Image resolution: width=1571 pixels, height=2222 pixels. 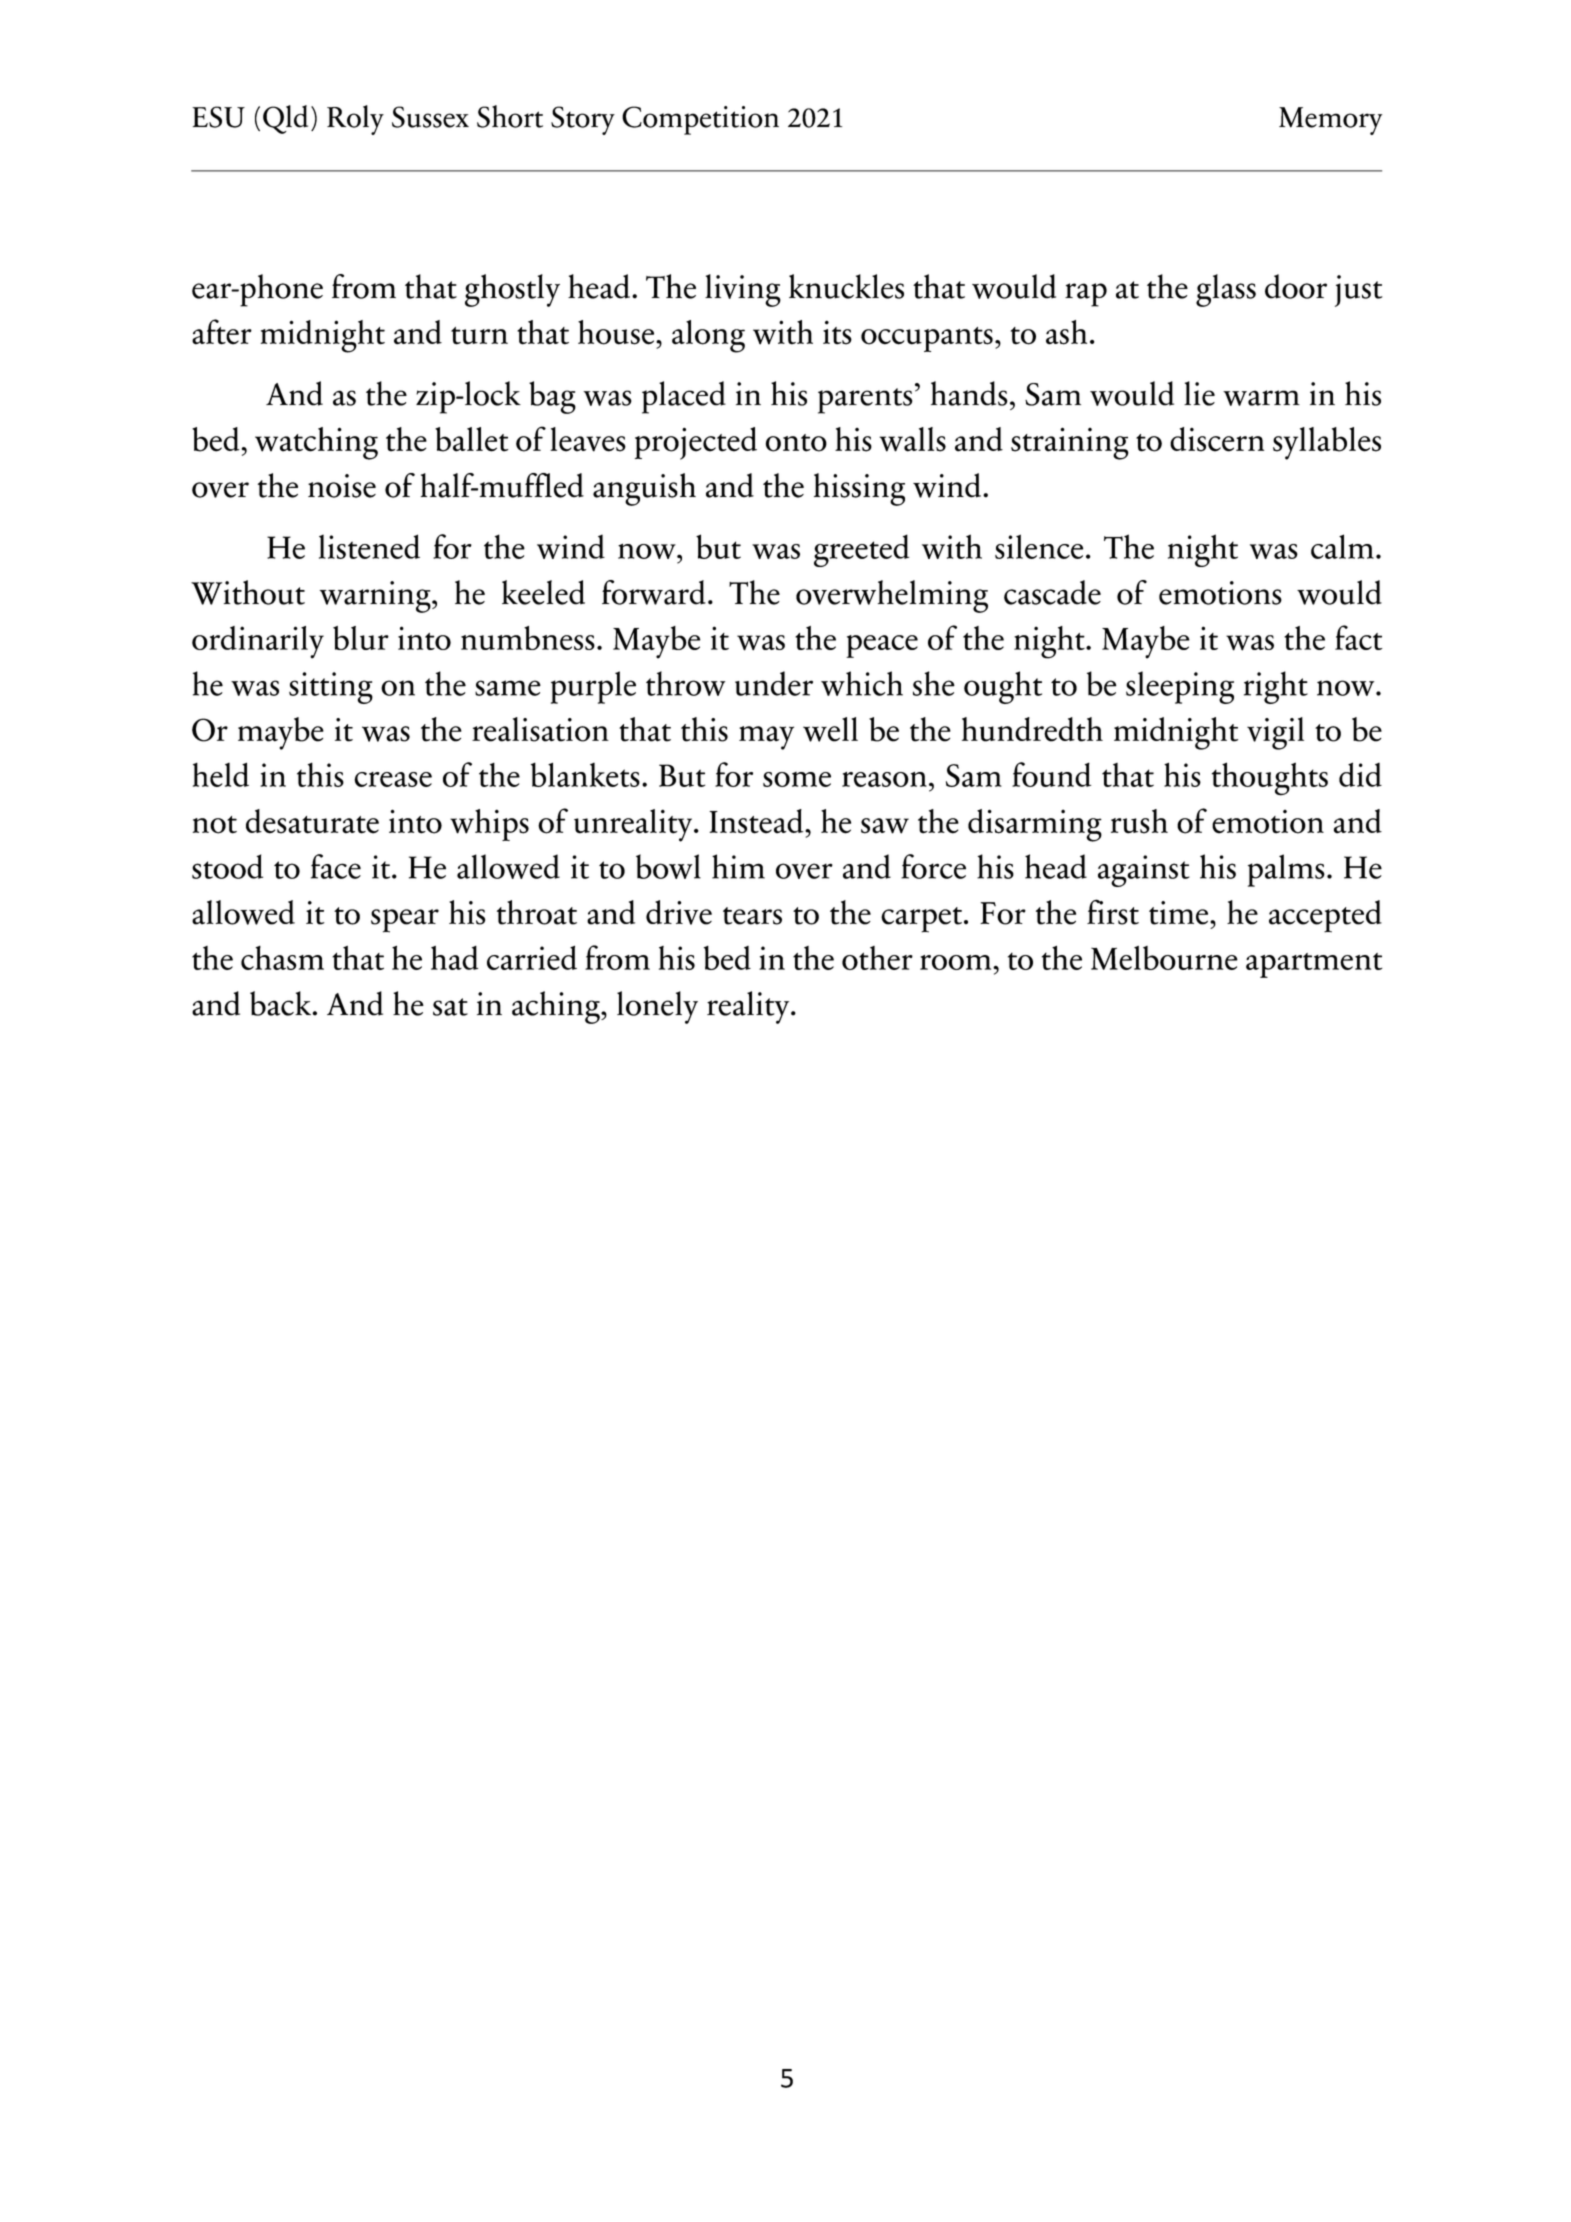 I want to click on chasm, so click(x=282, y=958).
